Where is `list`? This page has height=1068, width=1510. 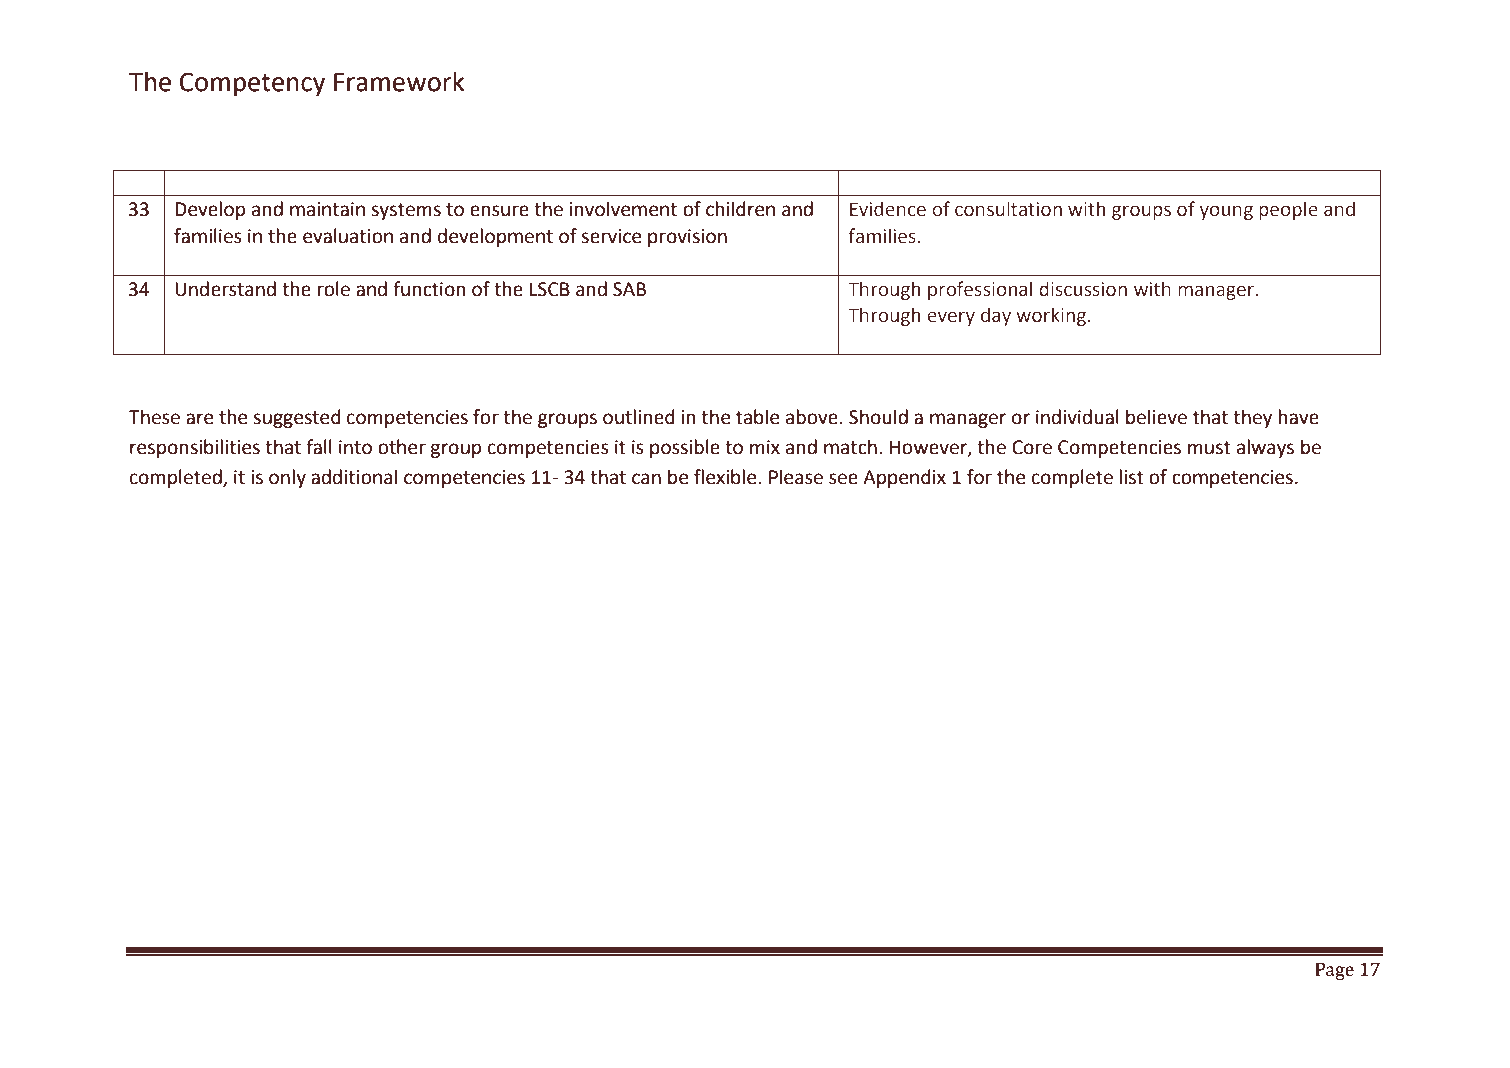
list is located at coordinates (1132, 477).
